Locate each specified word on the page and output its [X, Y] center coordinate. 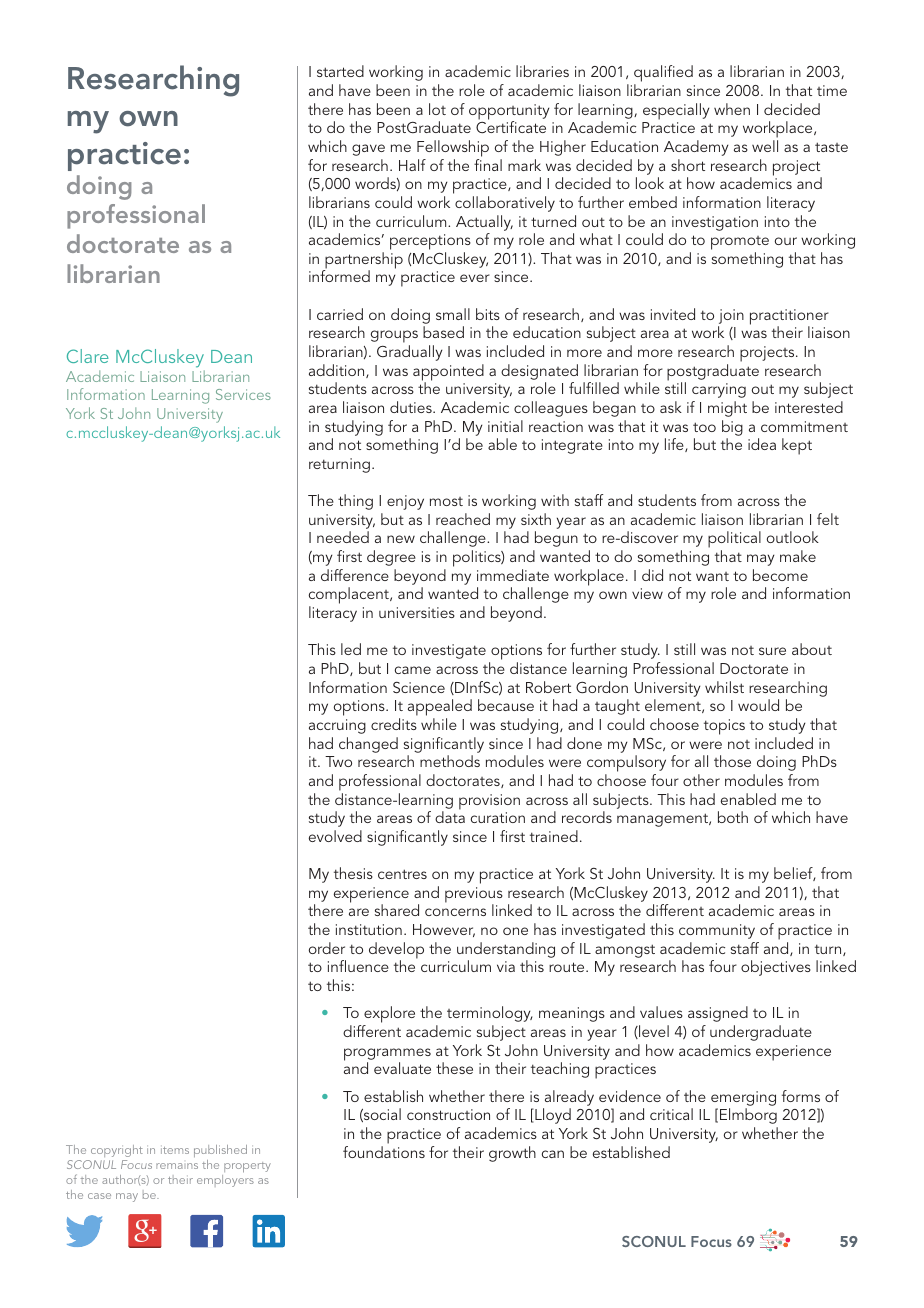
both [733, 817]
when [732, 109]
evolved [335, 836]
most [446, 501]
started [340, 71]
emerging [743, 1098]
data [450, 816]
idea [762, 444]
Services [243, 394]
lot [437, 109]
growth [512, 1154]
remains [177, 1166]
